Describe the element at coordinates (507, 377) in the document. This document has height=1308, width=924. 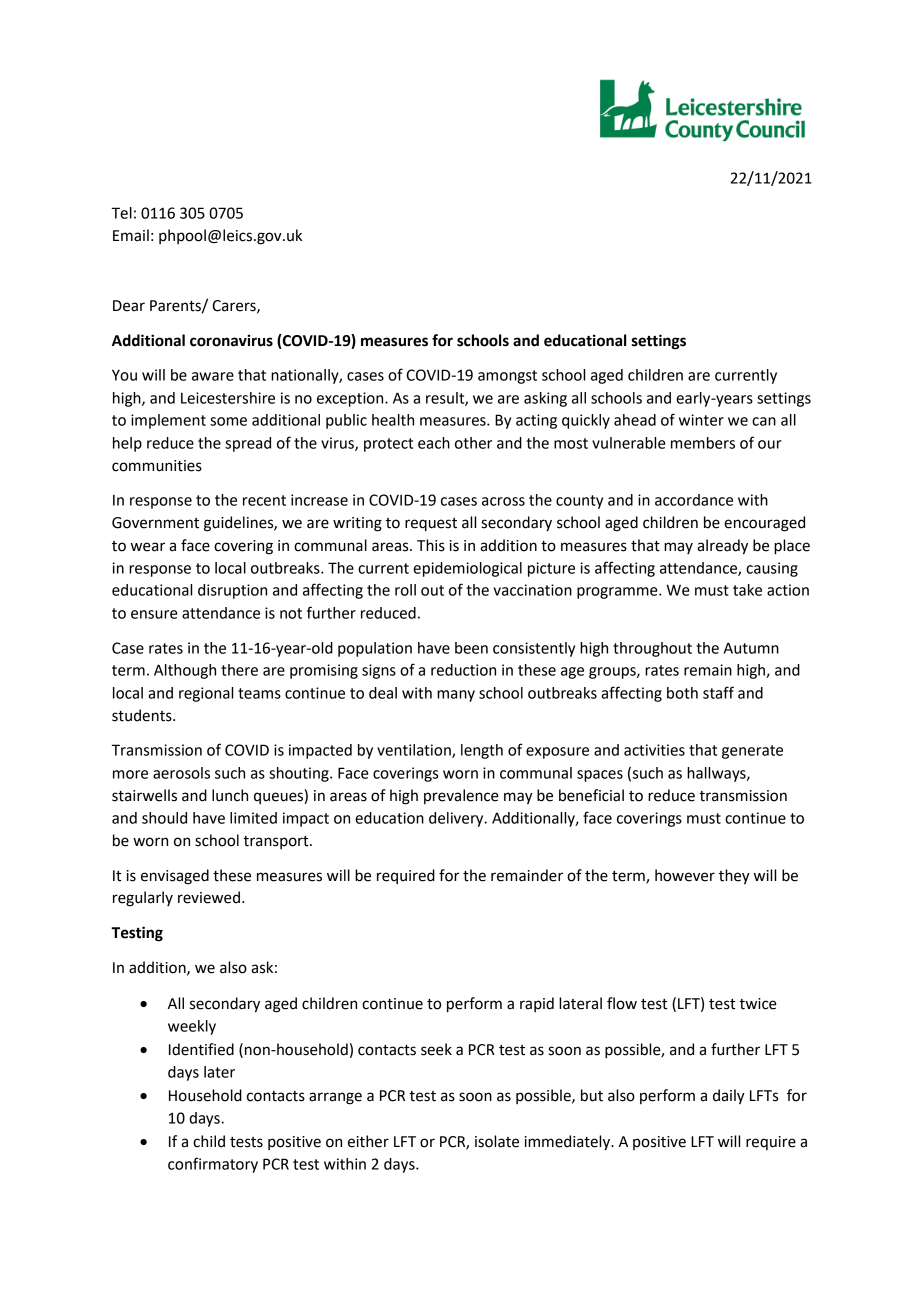
I see `amongst` at that location.
